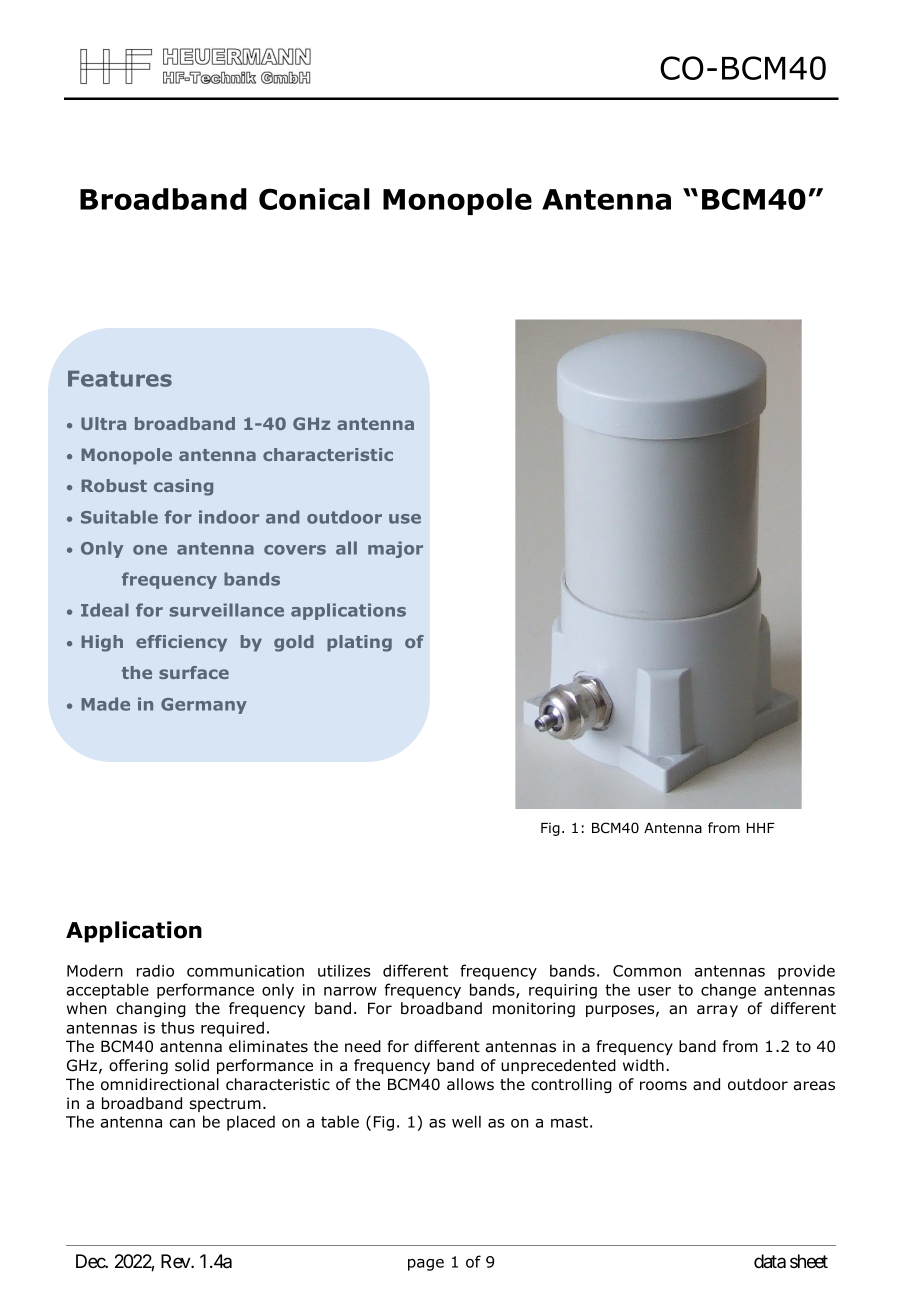 The width and height of the document is (924, 1308). What do you see at coordinates (120, 379) in the document?
I see `Features` at bounding box center [120, 379].
